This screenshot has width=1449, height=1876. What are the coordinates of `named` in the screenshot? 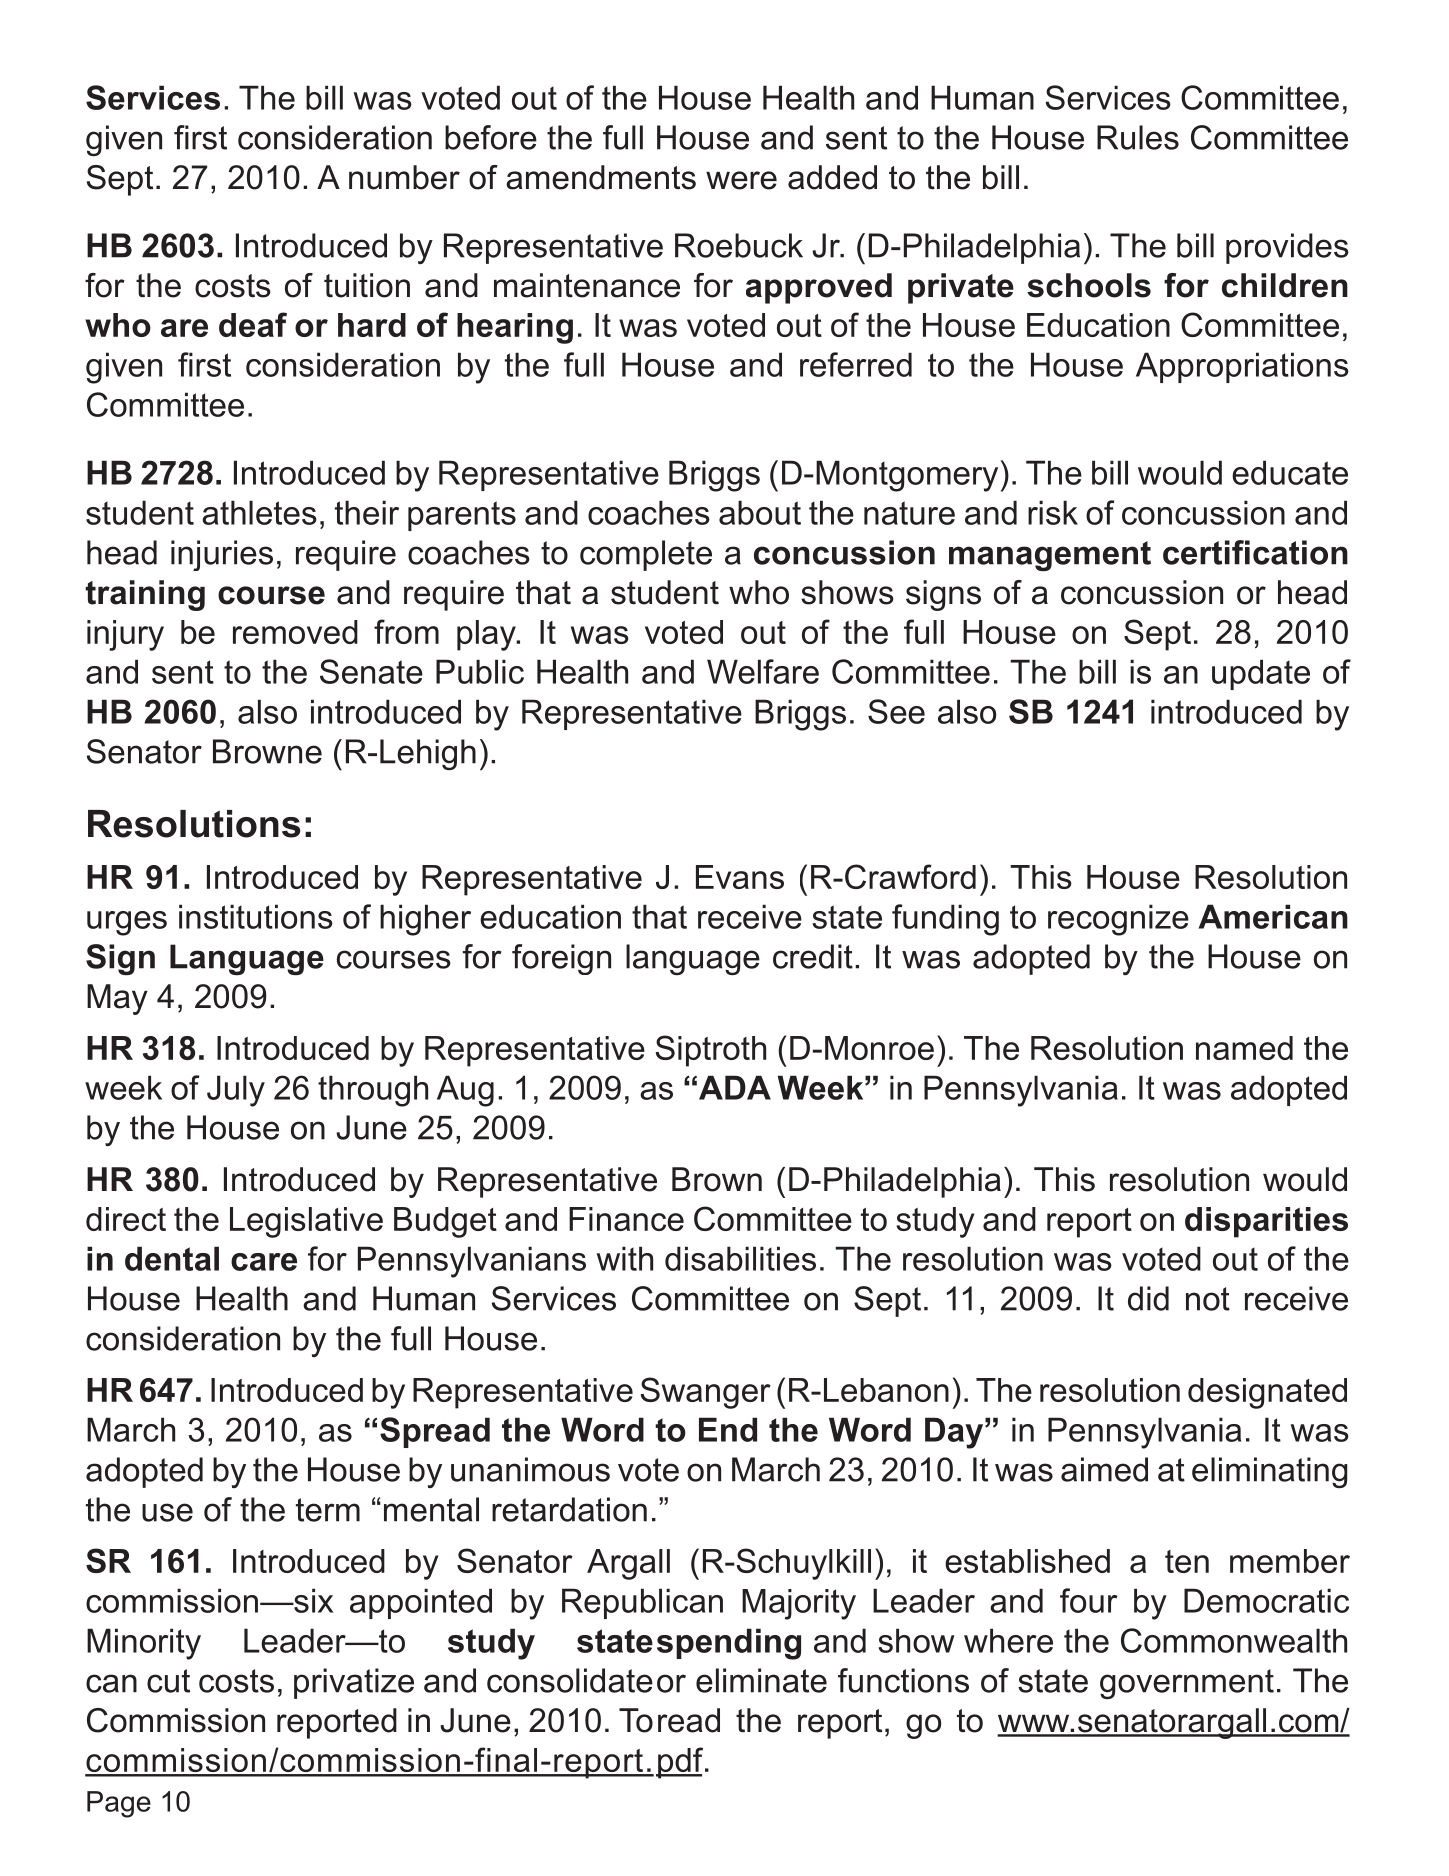 It's located at (1244, 1048).
